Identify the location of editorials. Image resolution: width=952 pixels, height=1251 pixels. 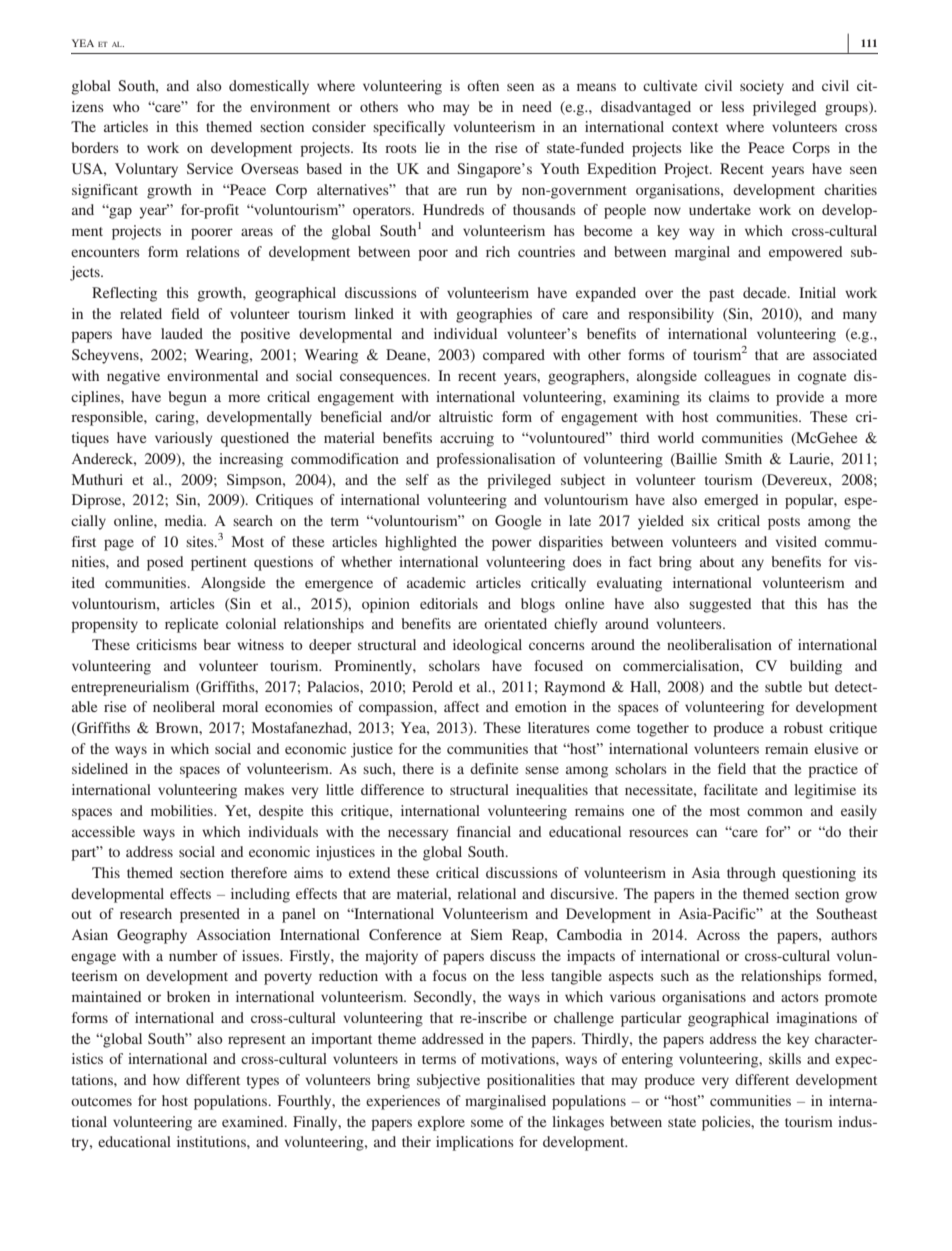
(449, 603).
